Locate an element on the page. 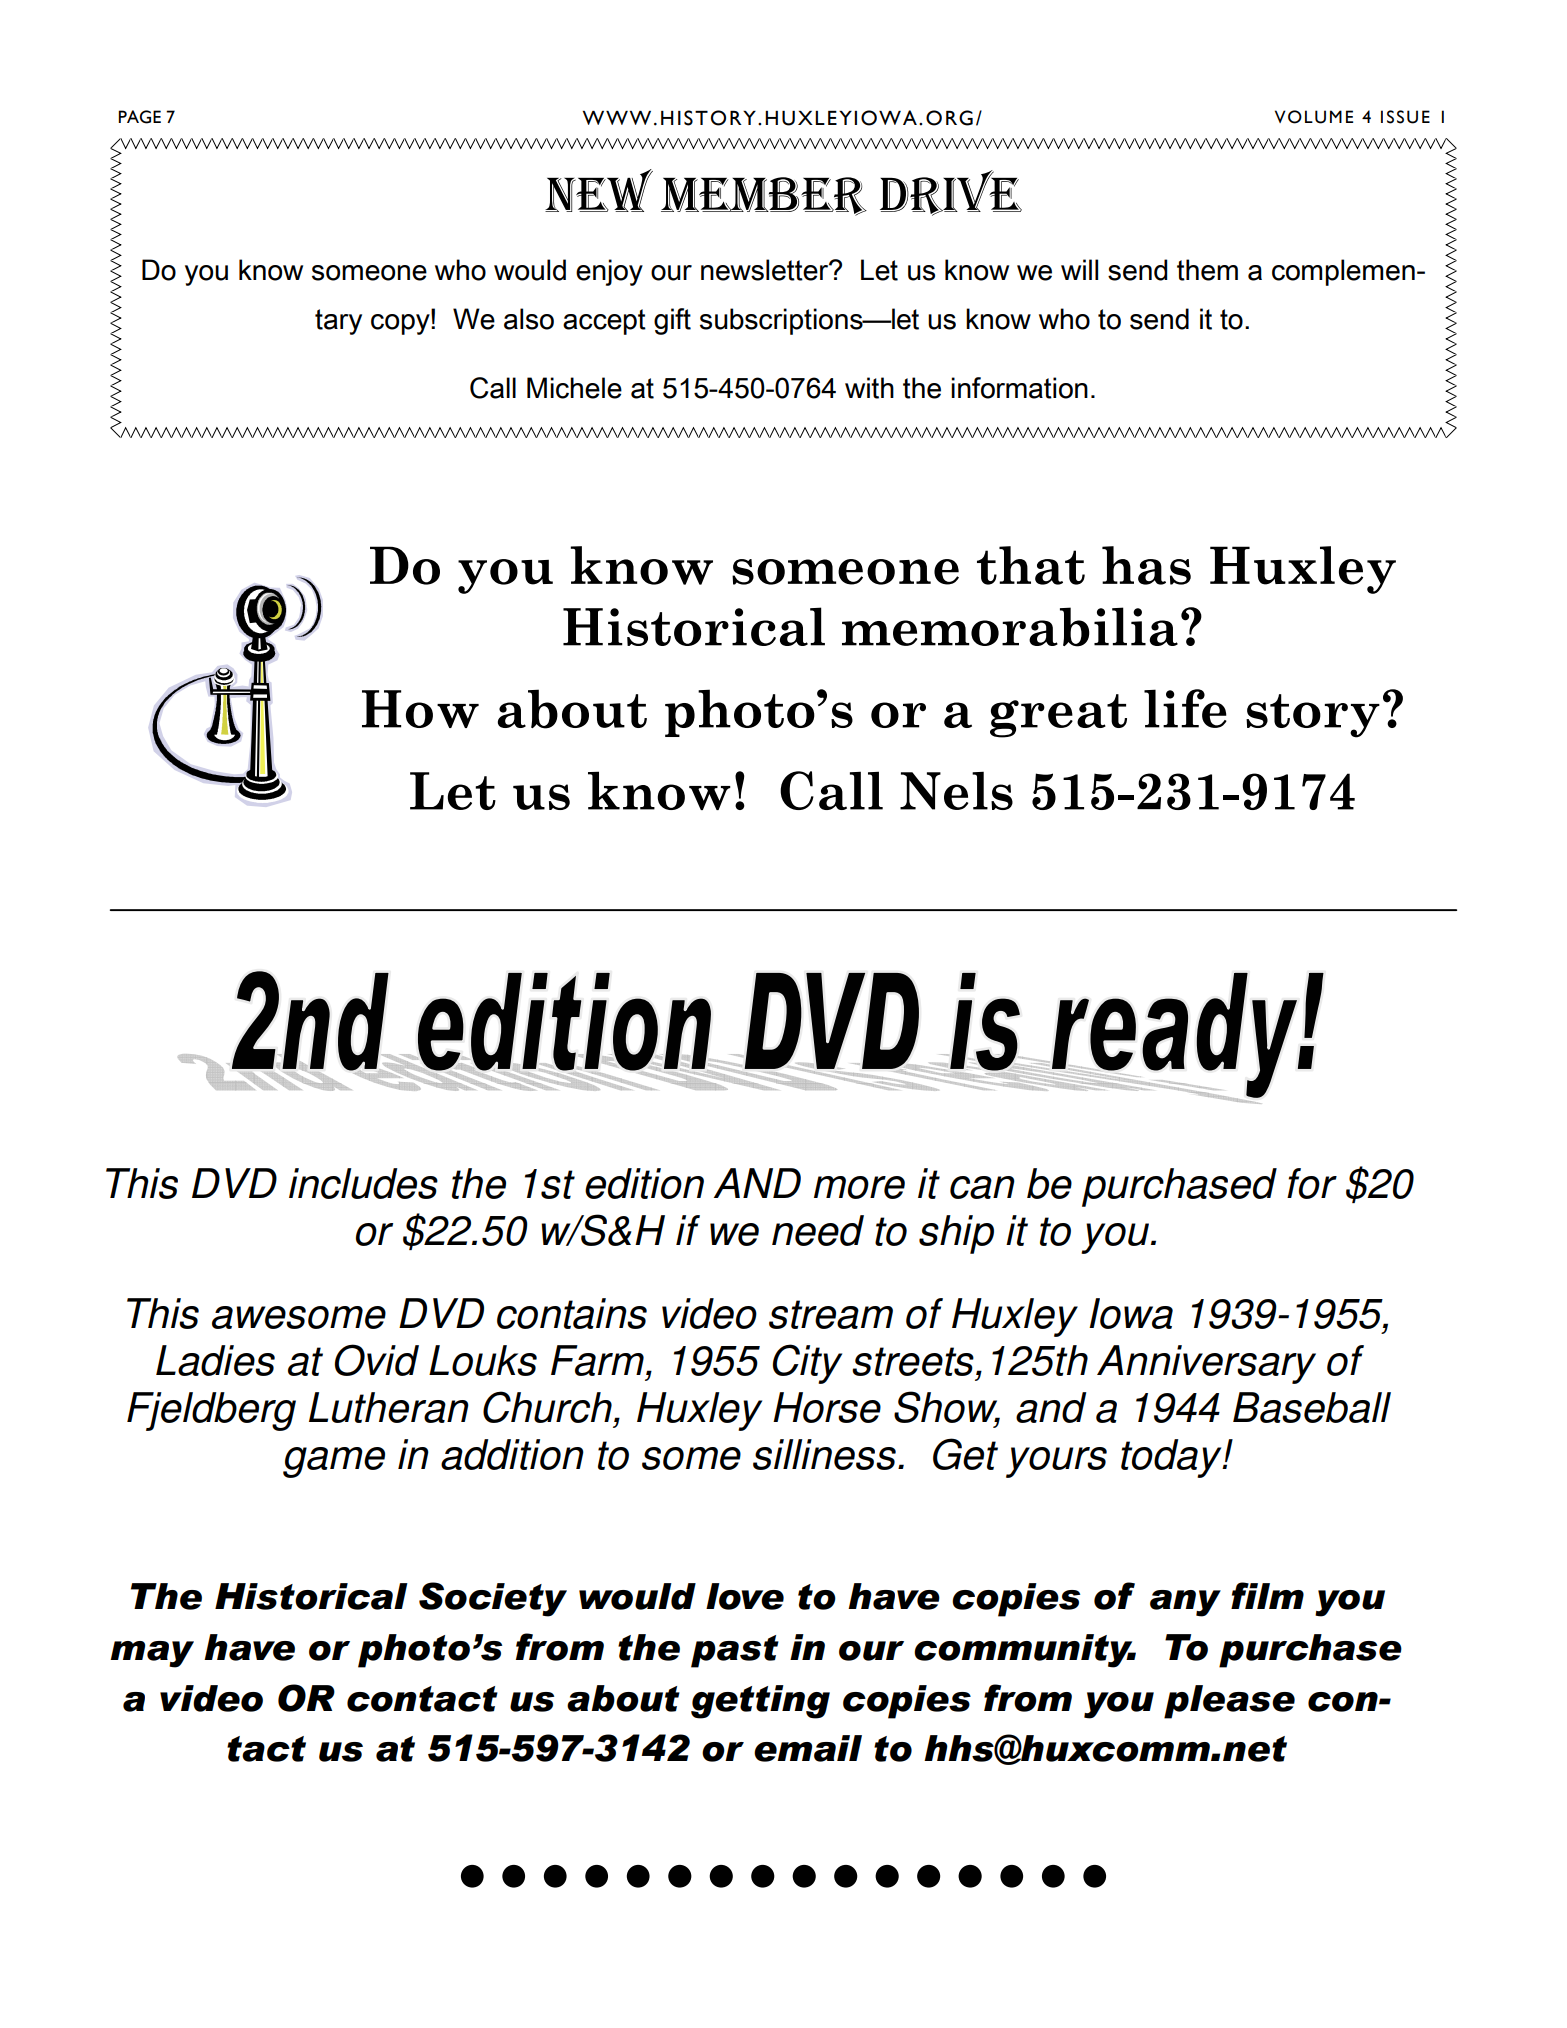  life is located at coordinates (1185, 708).
